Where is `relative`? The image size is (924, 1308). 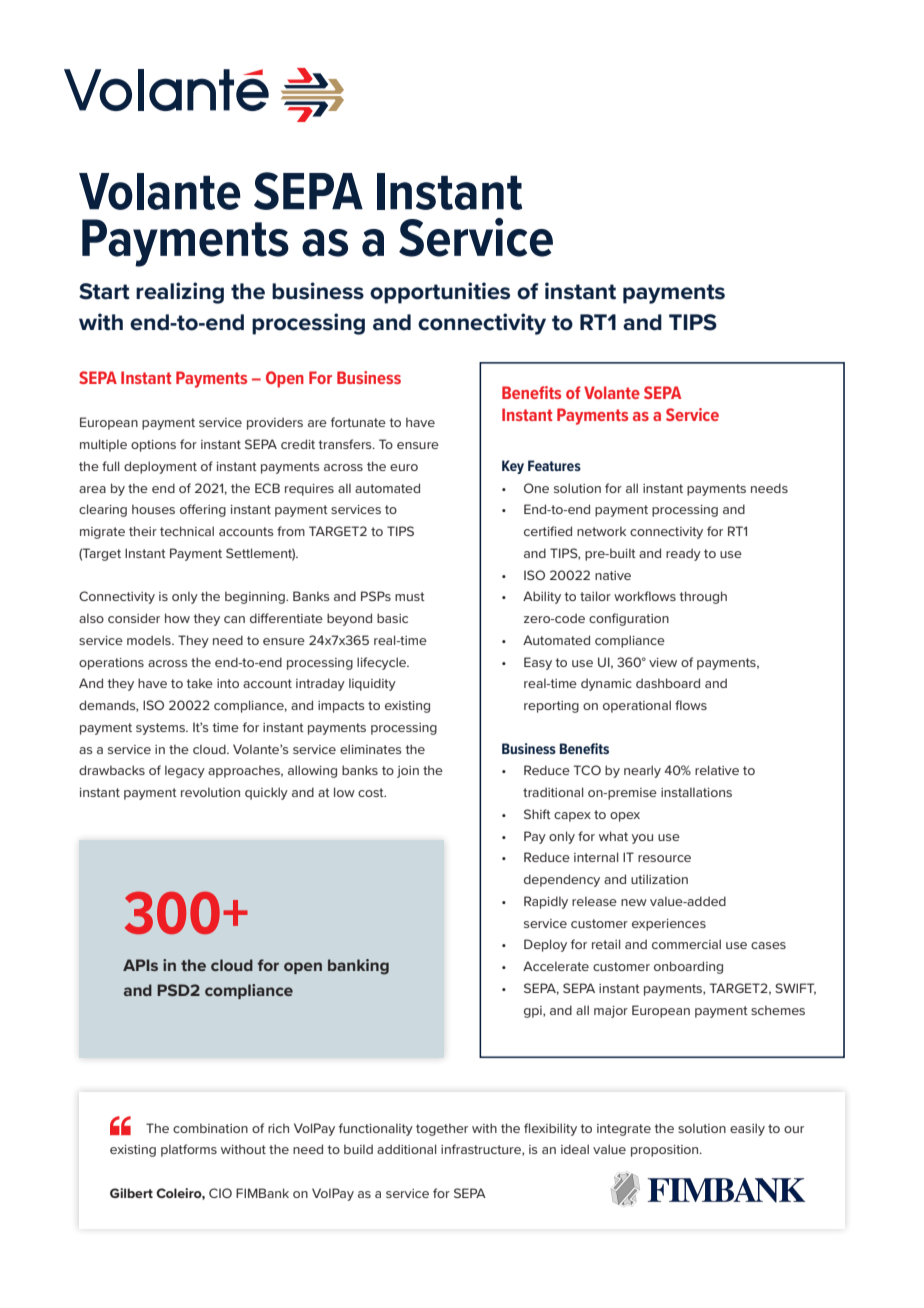
relative is located at coordinates (717, 770).
